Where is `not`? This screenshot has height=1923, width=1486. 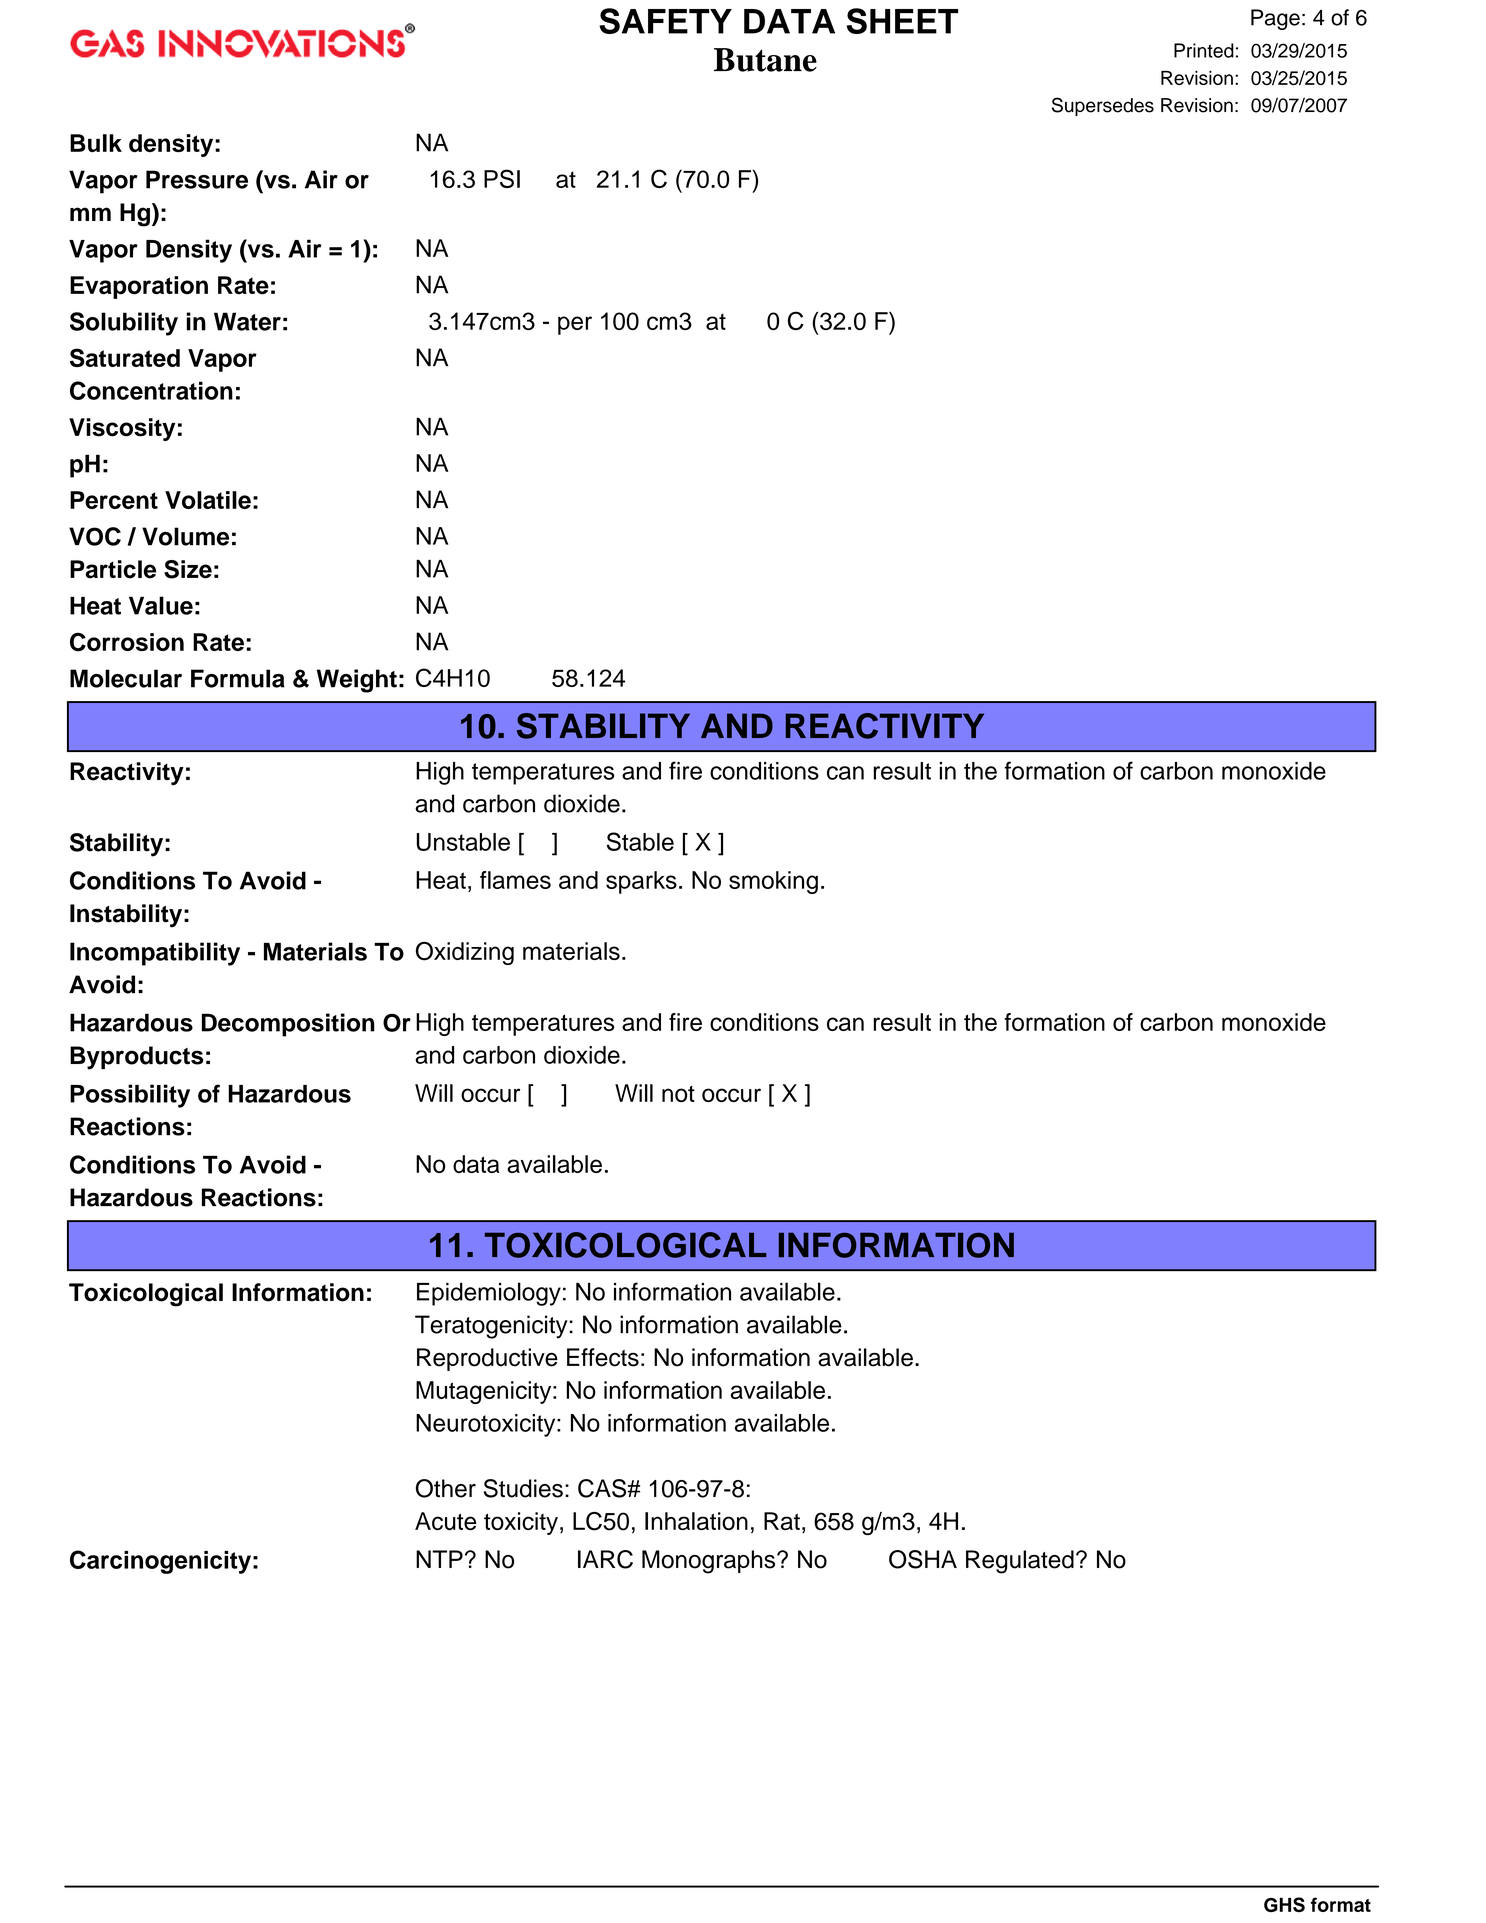
not is located at coordinates (678, 1094).
